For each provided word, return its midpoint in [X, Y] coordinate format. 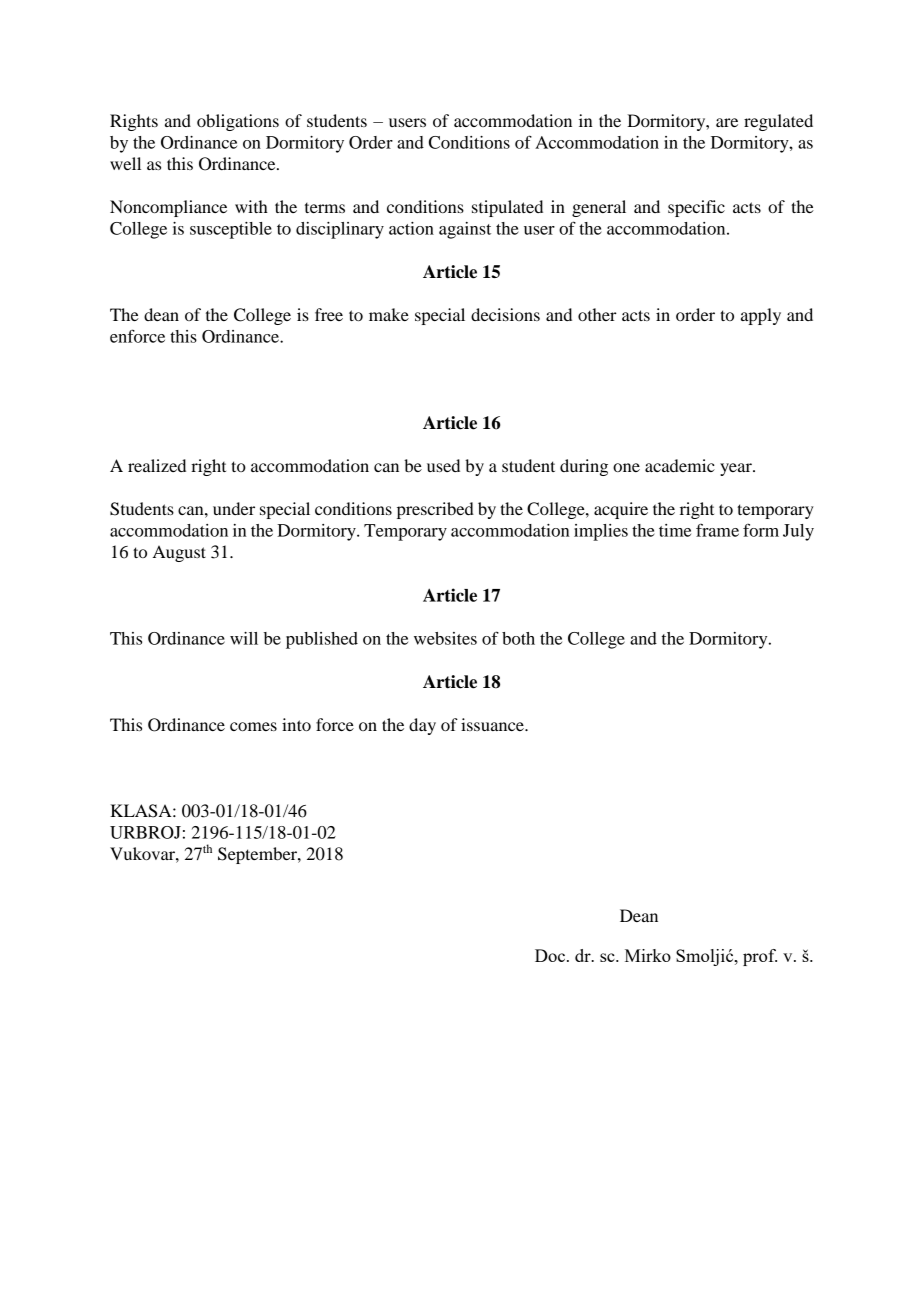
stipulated [507, 208]
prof [760, 957]
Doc [551, 955]
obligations [238, 122]
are [727, 122]
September [258, 855]
